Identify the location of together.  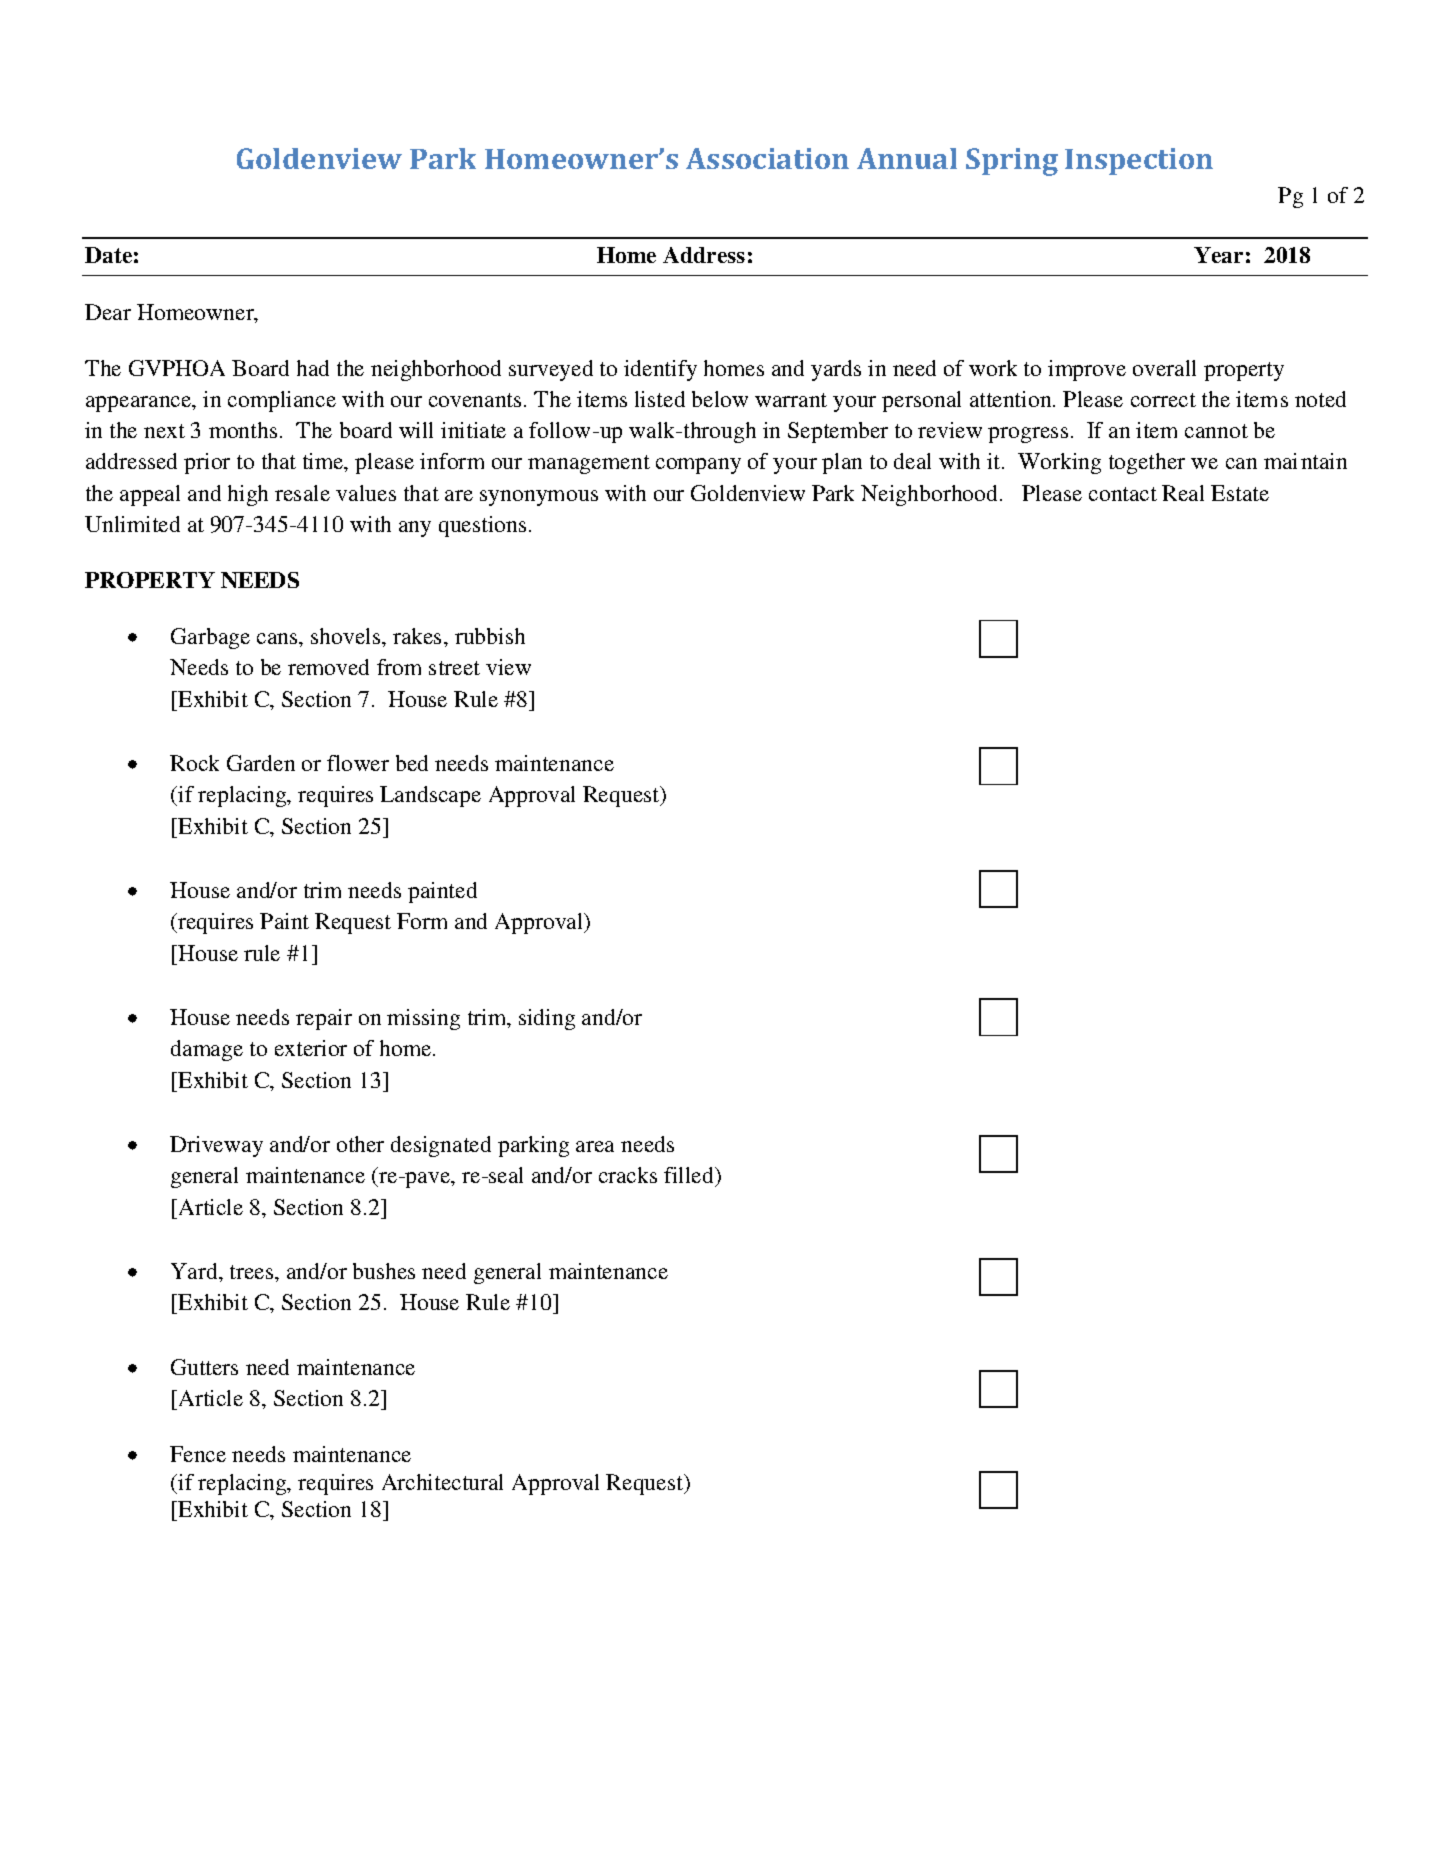
(1147, 463).
